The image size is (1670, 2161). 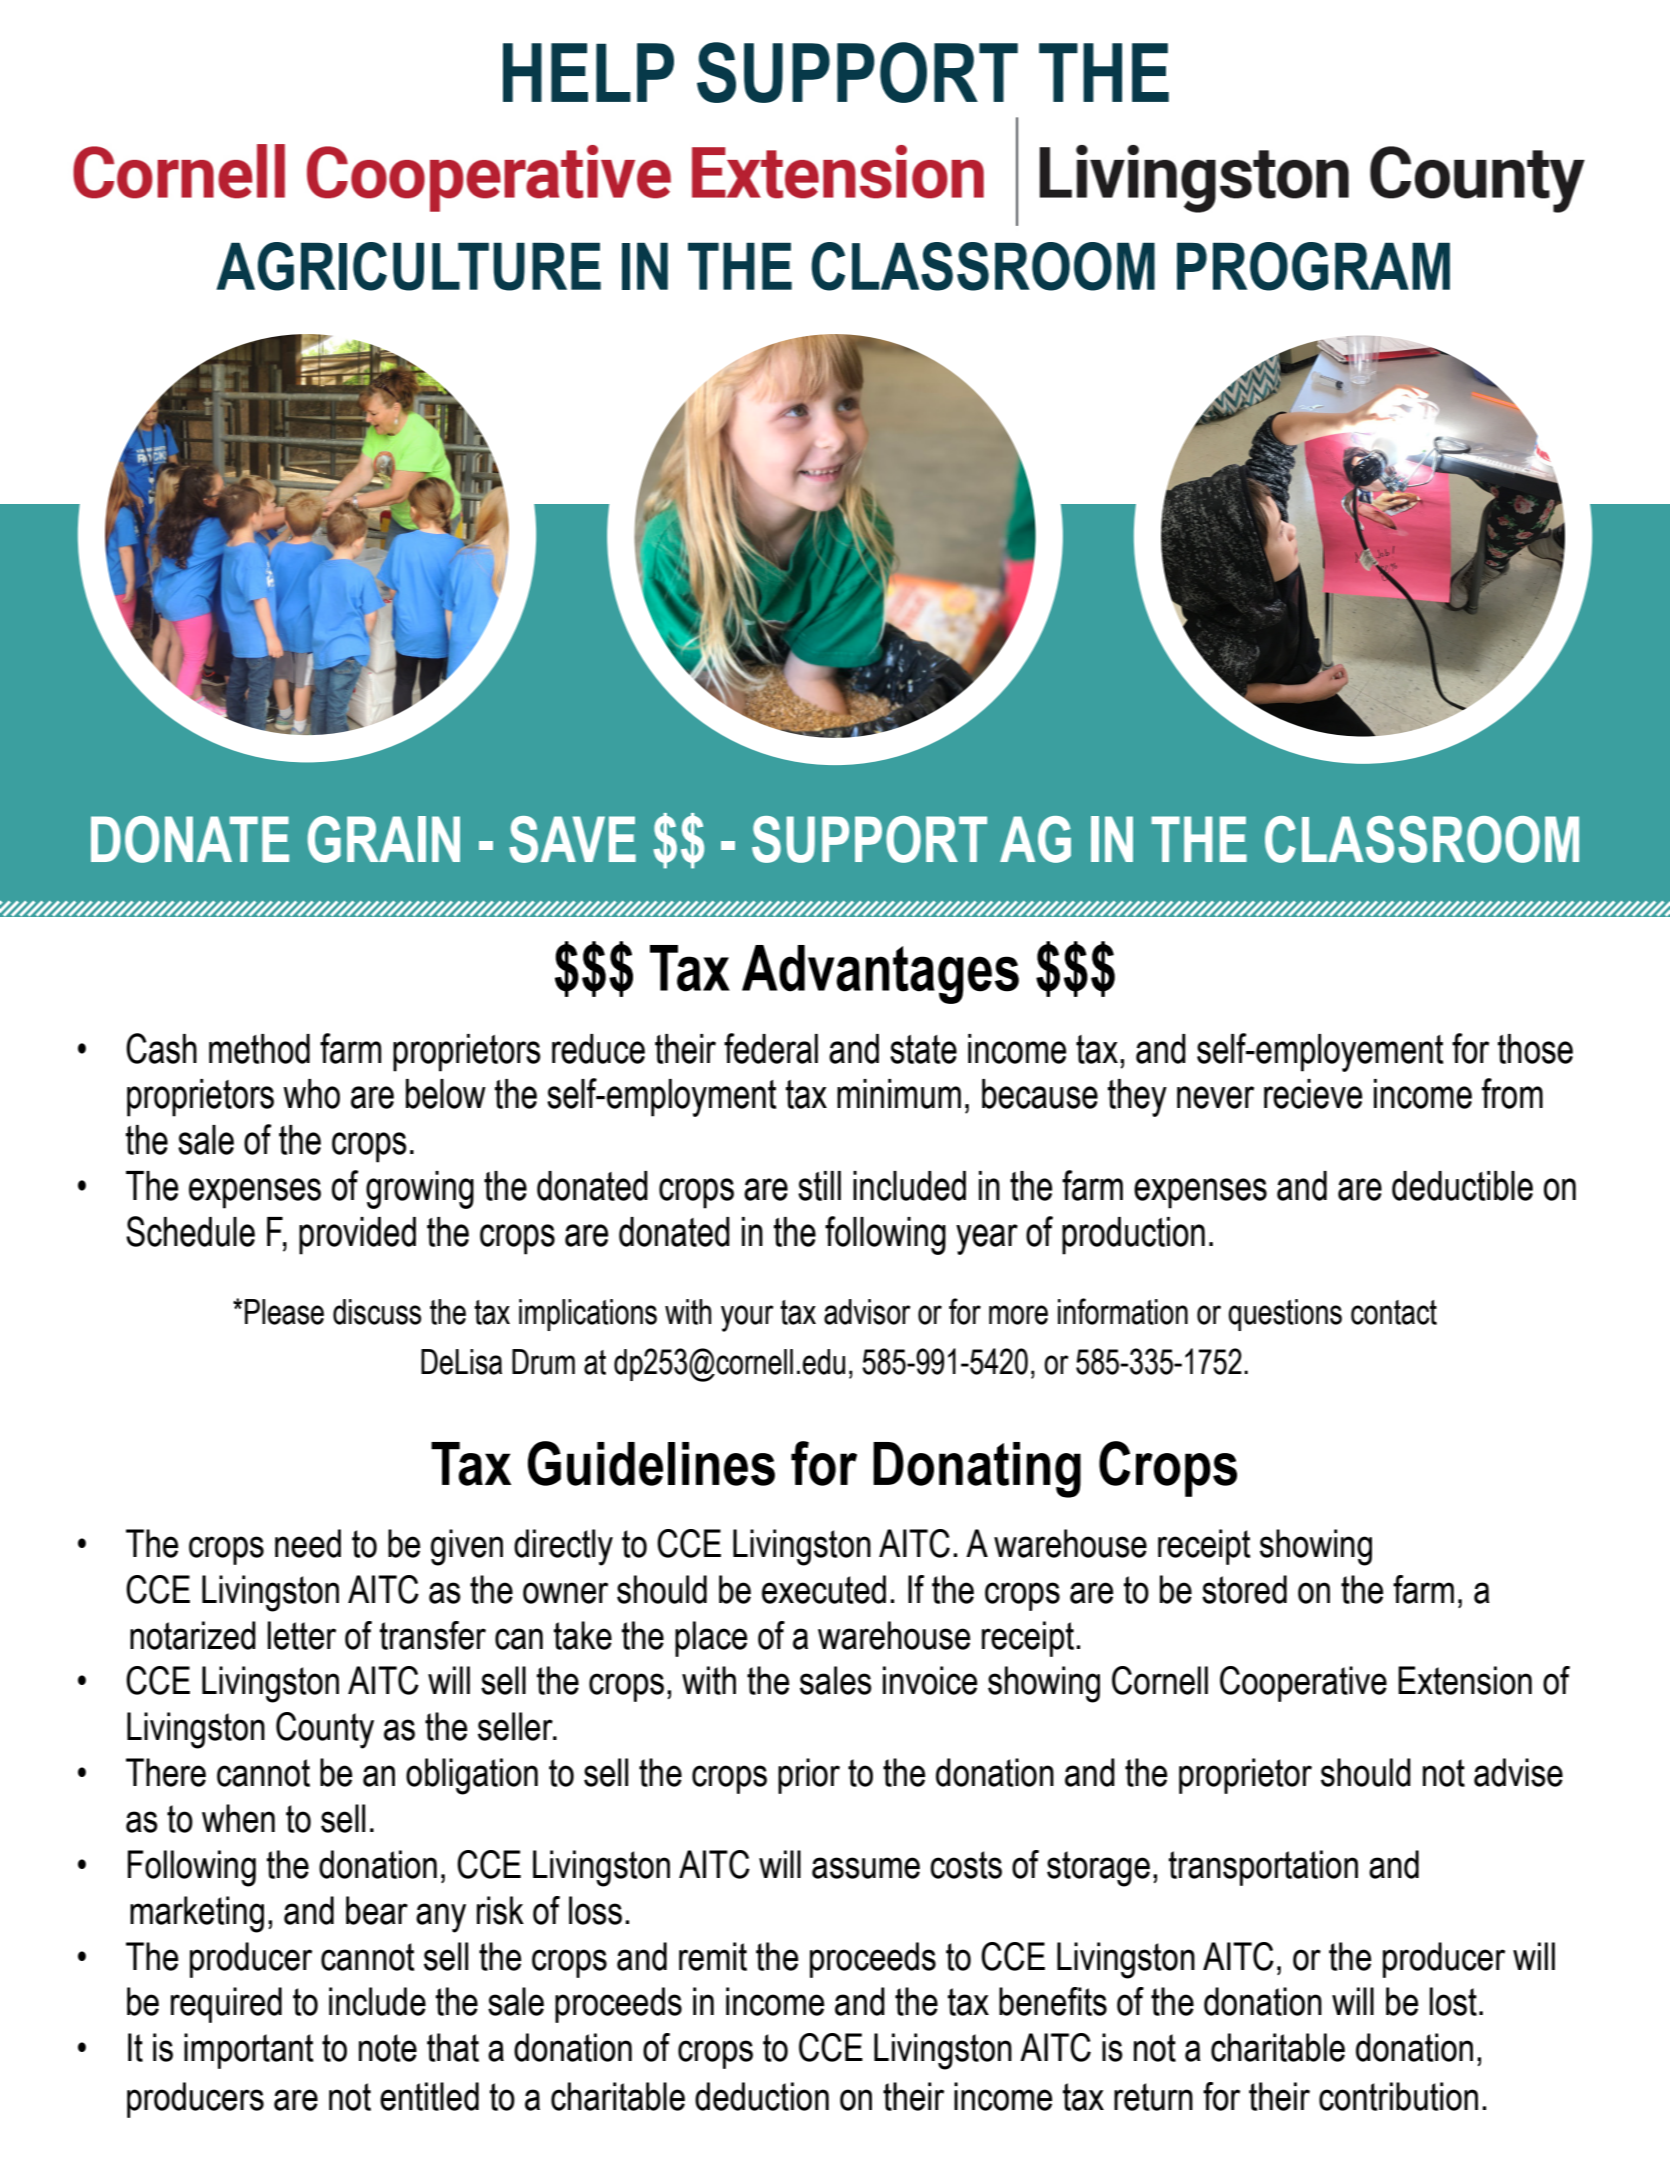 I want to click on contact, so click(x=1394, y=1312).
